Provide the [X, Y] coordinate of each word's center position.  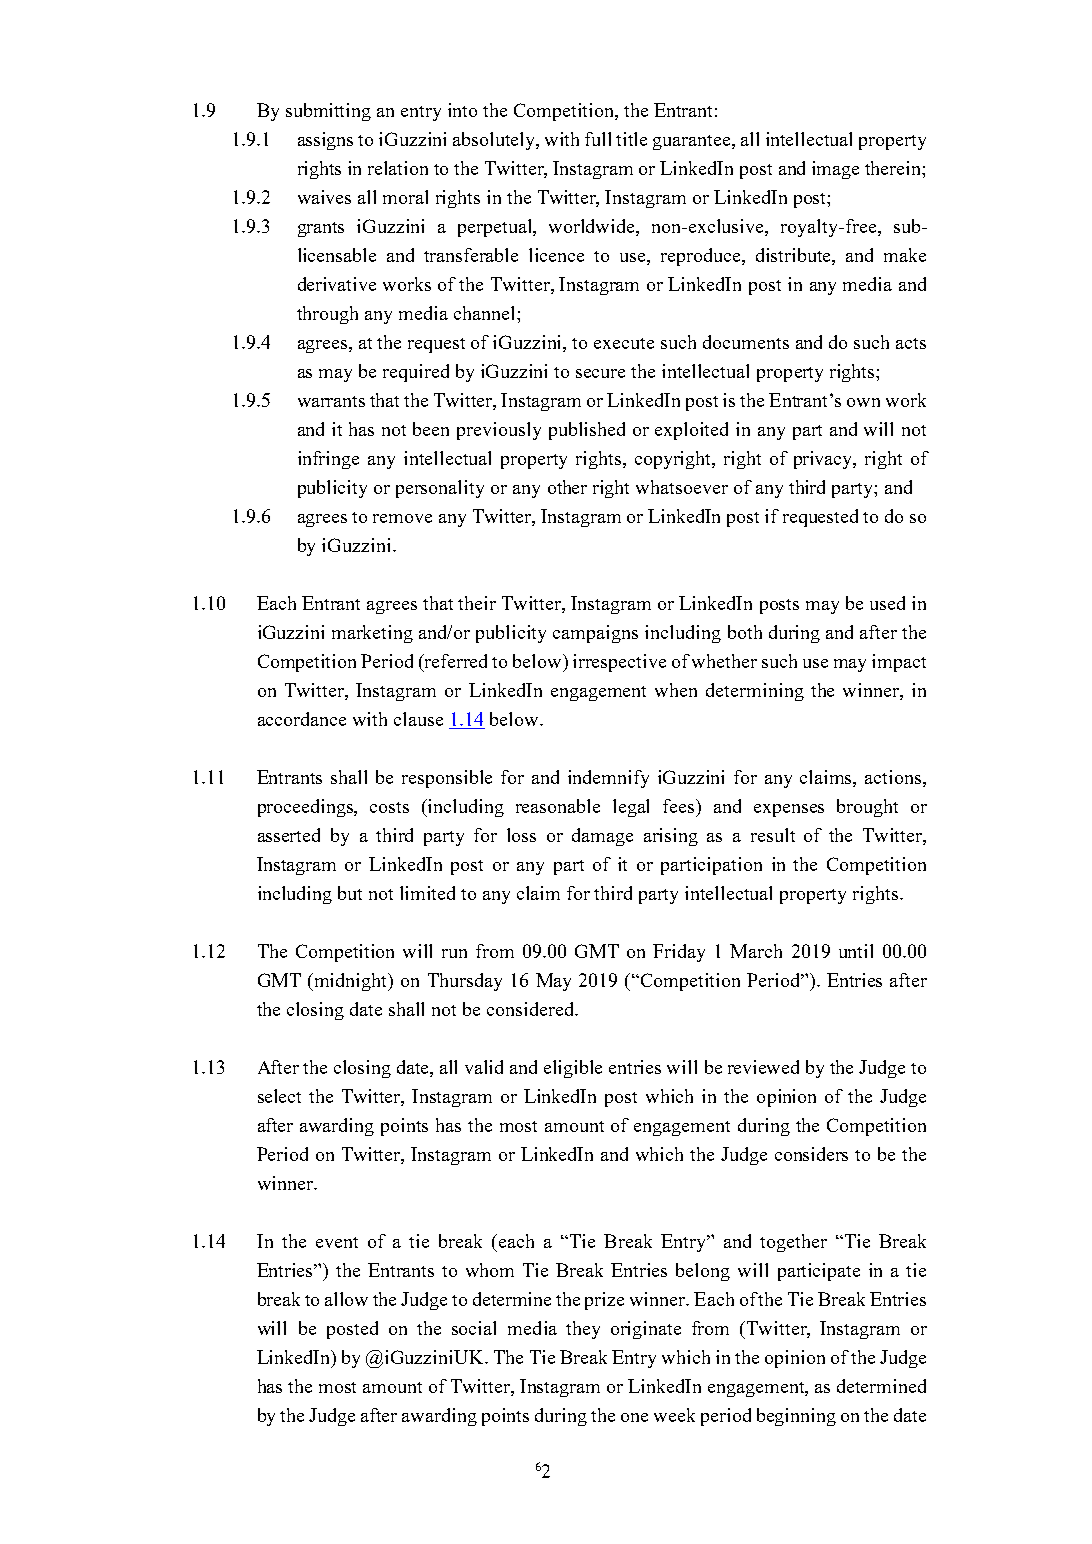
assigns [325, 141]
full [598, 139]
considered [532, 1009]
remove [402, 518]
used [887, 603]
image [835, 170]
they [583, 1330]
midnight [351, 982]
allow [346, 1299]
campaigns [595, 634]
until [856, 951]
